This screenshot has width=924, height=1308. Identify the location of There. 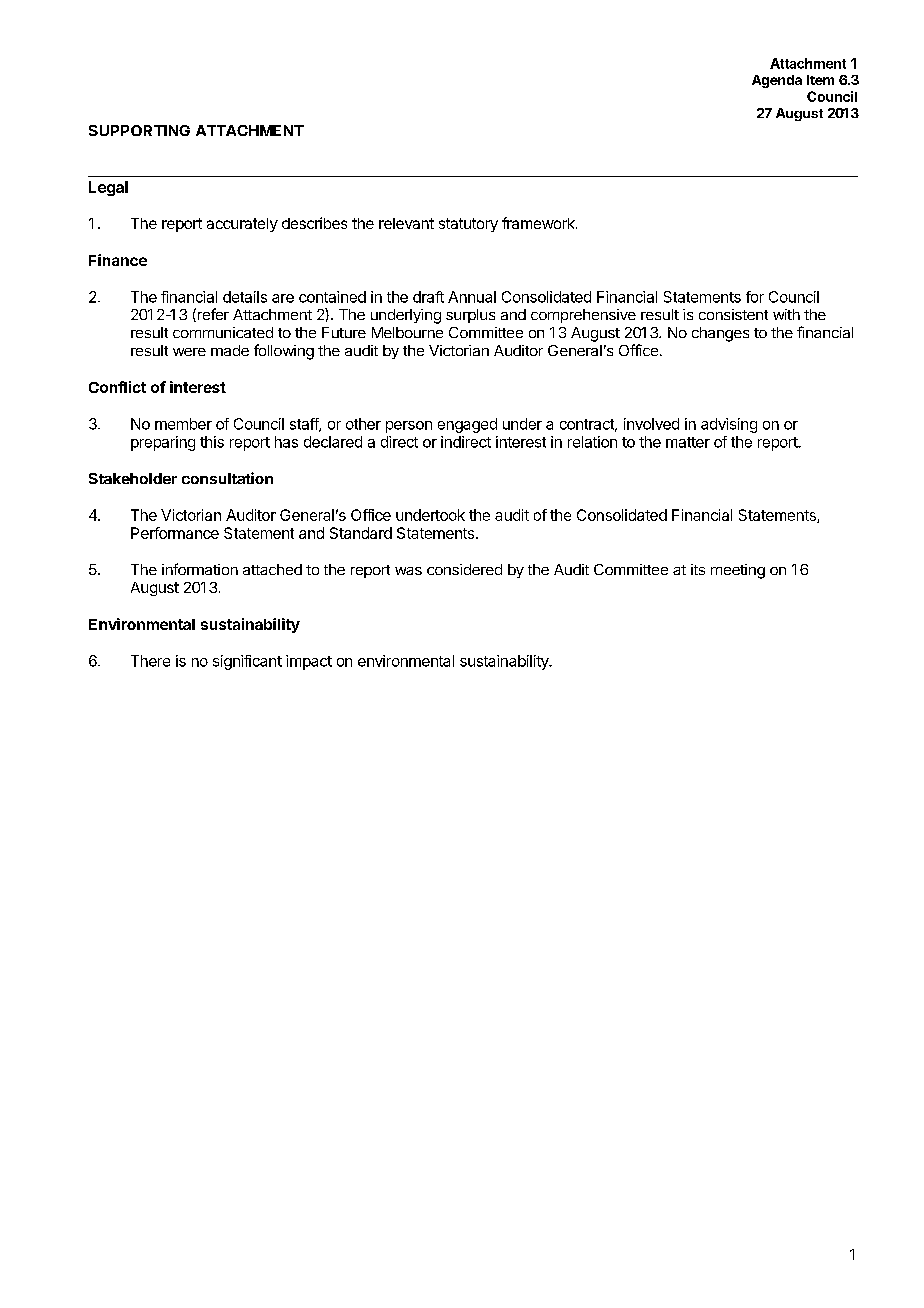
(150, 661).
